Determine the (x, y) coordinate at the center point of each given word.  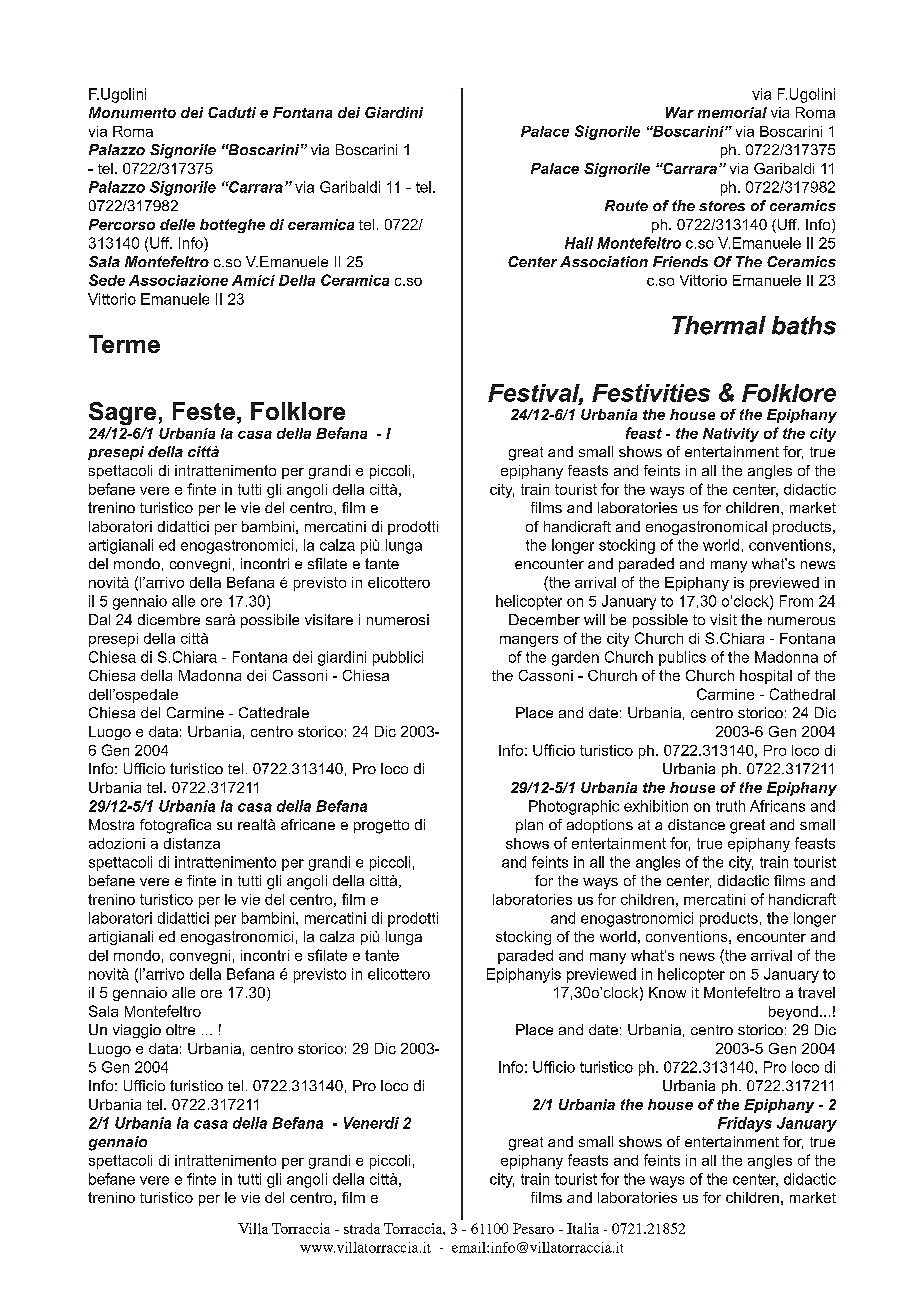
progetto (381, 827)
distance (696, 824)
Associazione (178, 280)
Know (667, 992)
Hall (579, 243)
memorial (732, 112)
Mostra (111, 824)
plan (529, 826)
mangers (529, 641)
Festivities (651, 393)
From (796, 601)
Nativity (731, 435)
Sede (107, 280)
